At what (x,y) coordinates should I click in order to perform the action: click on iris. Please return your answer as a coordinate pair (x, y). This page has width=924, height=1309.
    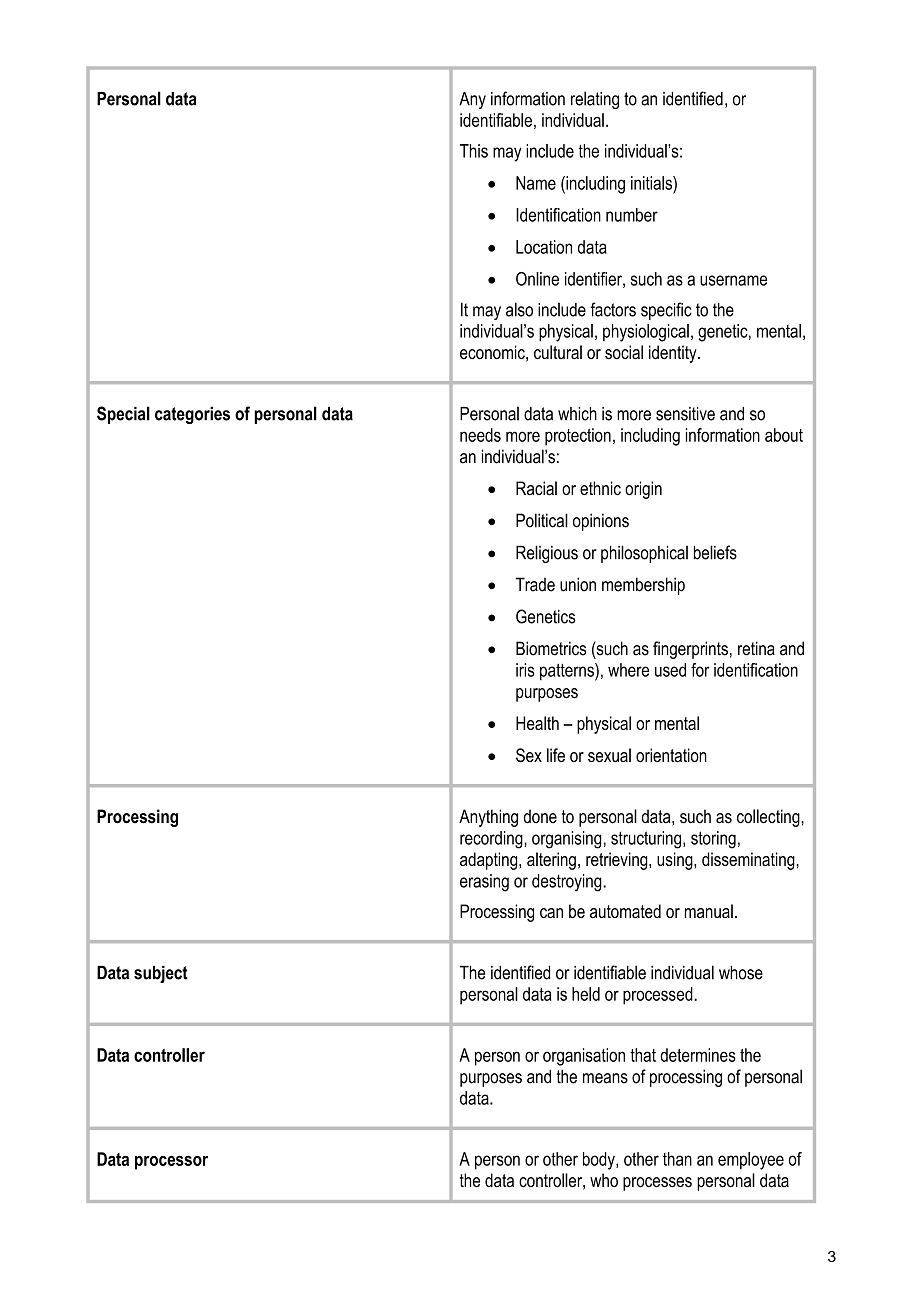
    Looking at the image, I should click on (525, 670).
